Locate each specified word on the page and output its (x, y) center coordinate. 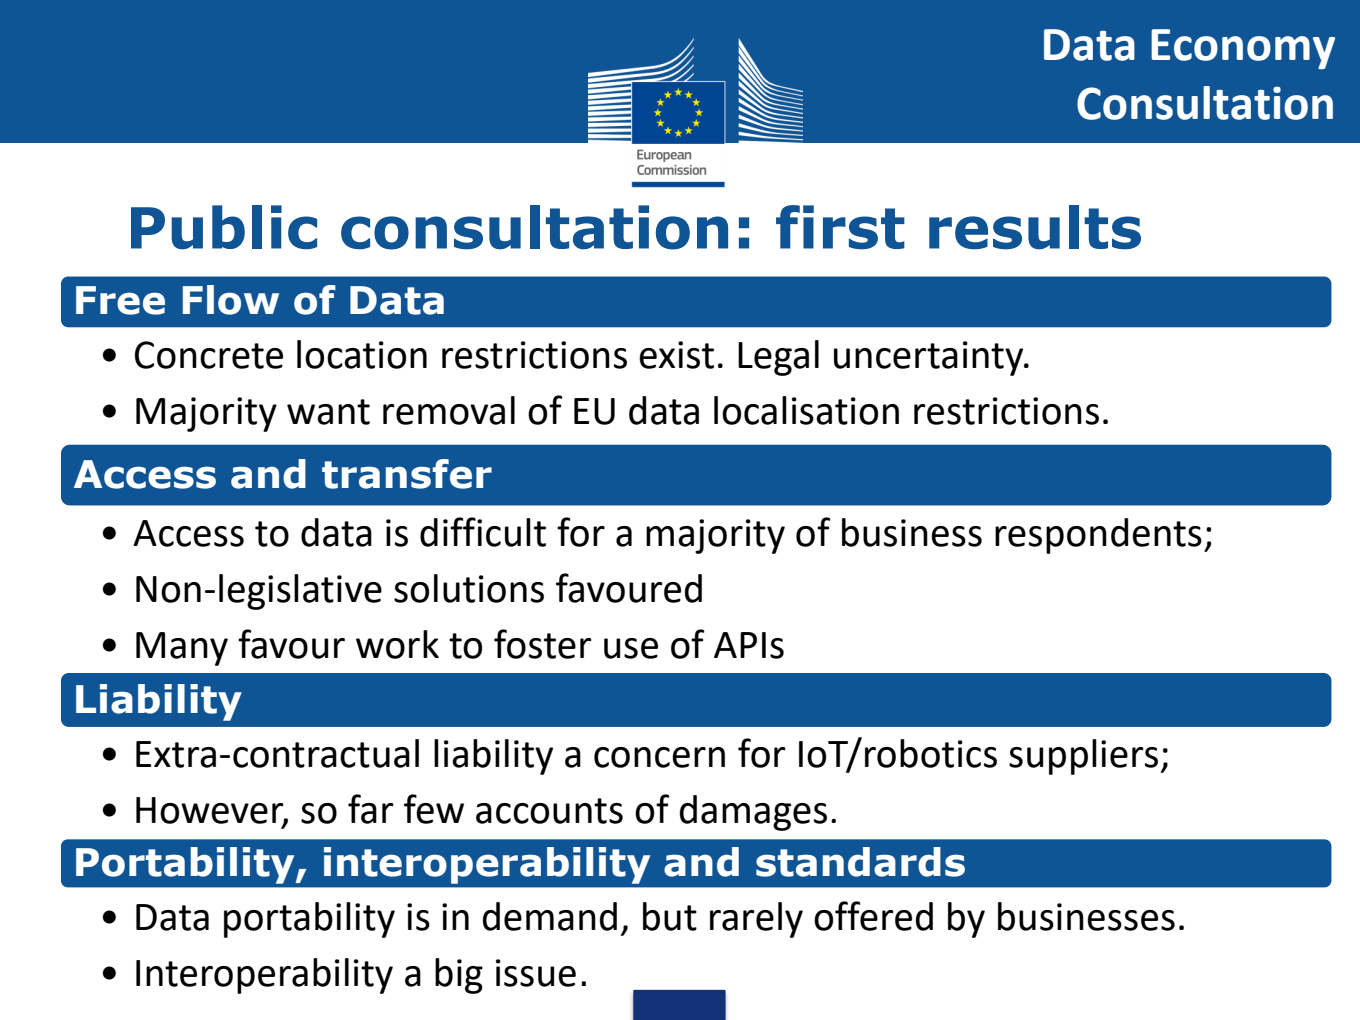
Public (224, 227)
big (459, 976)
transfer (407, 474)
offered (873, 916)
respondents (1098, 536)
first (840, 227)
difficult (483, 532)
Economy (1243, 49)
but (670, 916)
